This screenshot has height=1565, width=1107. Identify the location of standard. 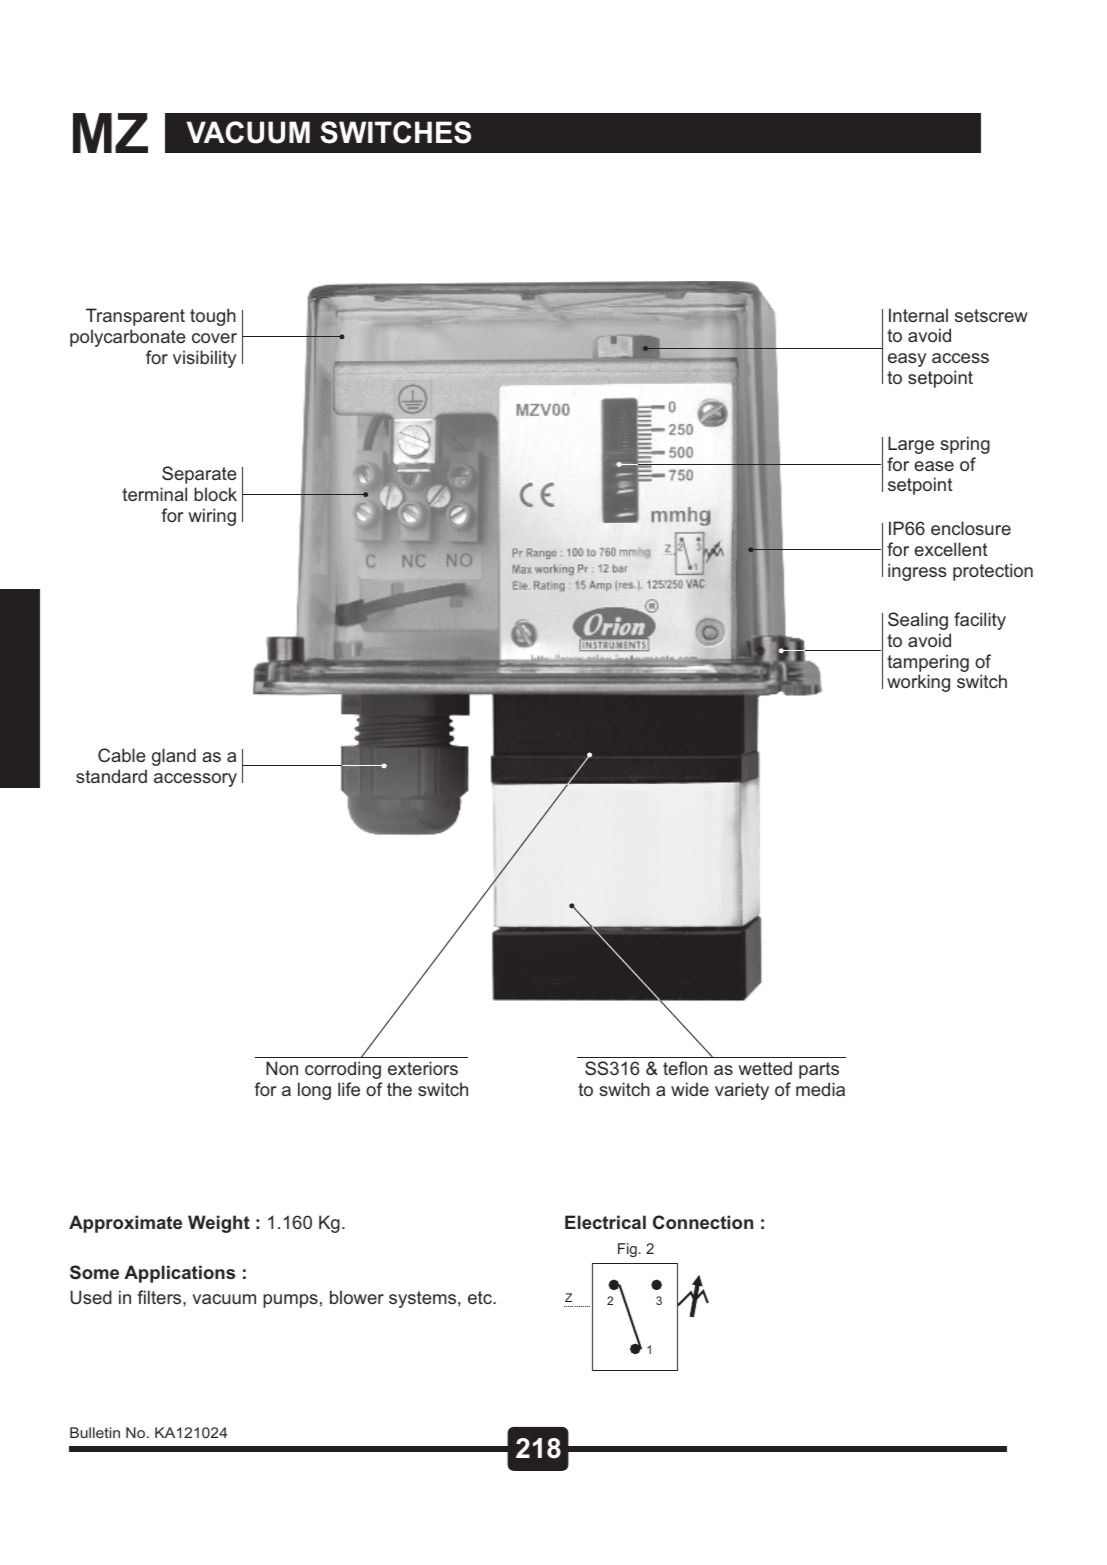
(111, 776).
